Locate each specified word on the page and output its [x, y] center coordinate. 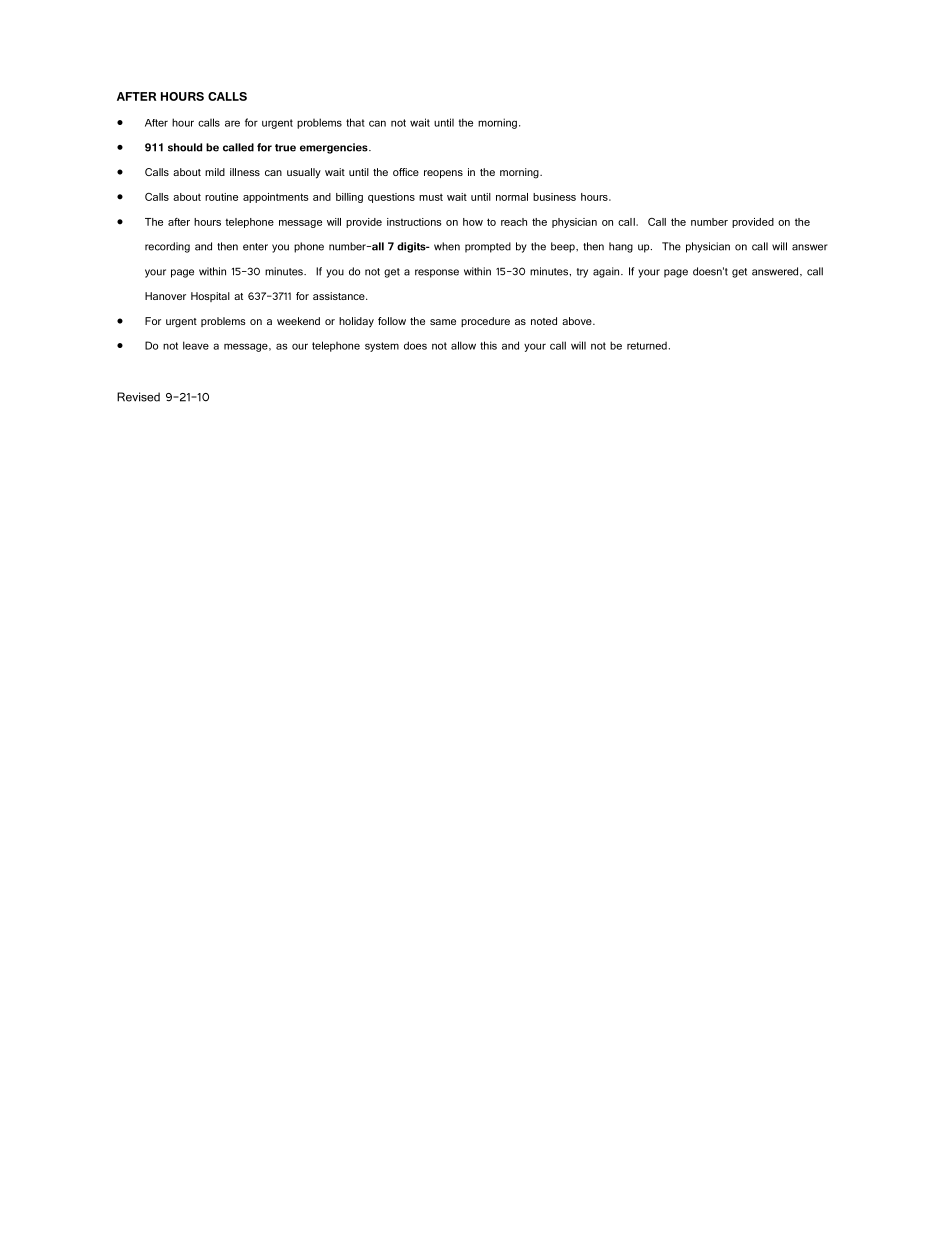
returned [647, 346]
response [437, 273]
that [355, 122]
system [382, 347]
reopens [443, 174]
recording [167, 247]
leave [196, 345]
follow [392, 321]
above [578, 321]
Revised [138, 397]
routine [221, 197]
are [232, 123]
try [582, 273]
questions [391, 198]
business [554, 197]
